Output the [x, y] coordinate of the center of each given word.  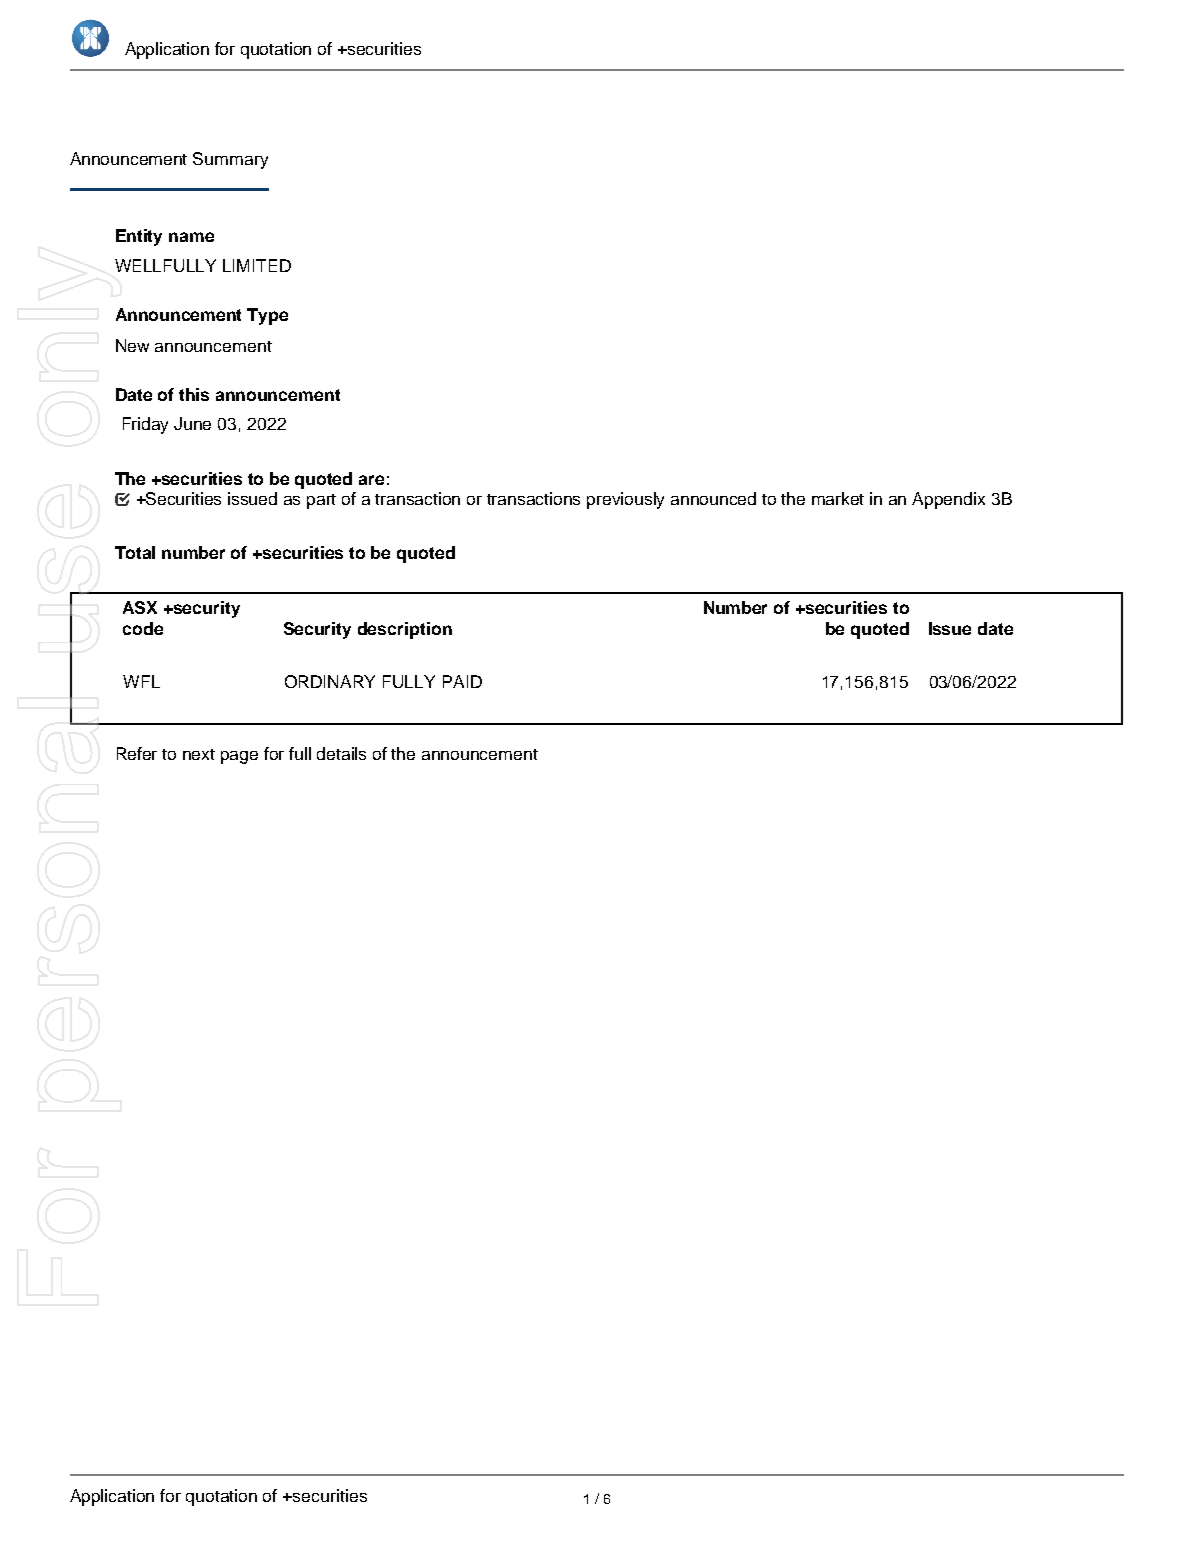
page [239, 757]
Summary [230, 160]
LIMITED [257, 265]
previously [625, 500]
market [838, 498]
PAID [462, 681]
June [192, 423]
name [191, 237]
